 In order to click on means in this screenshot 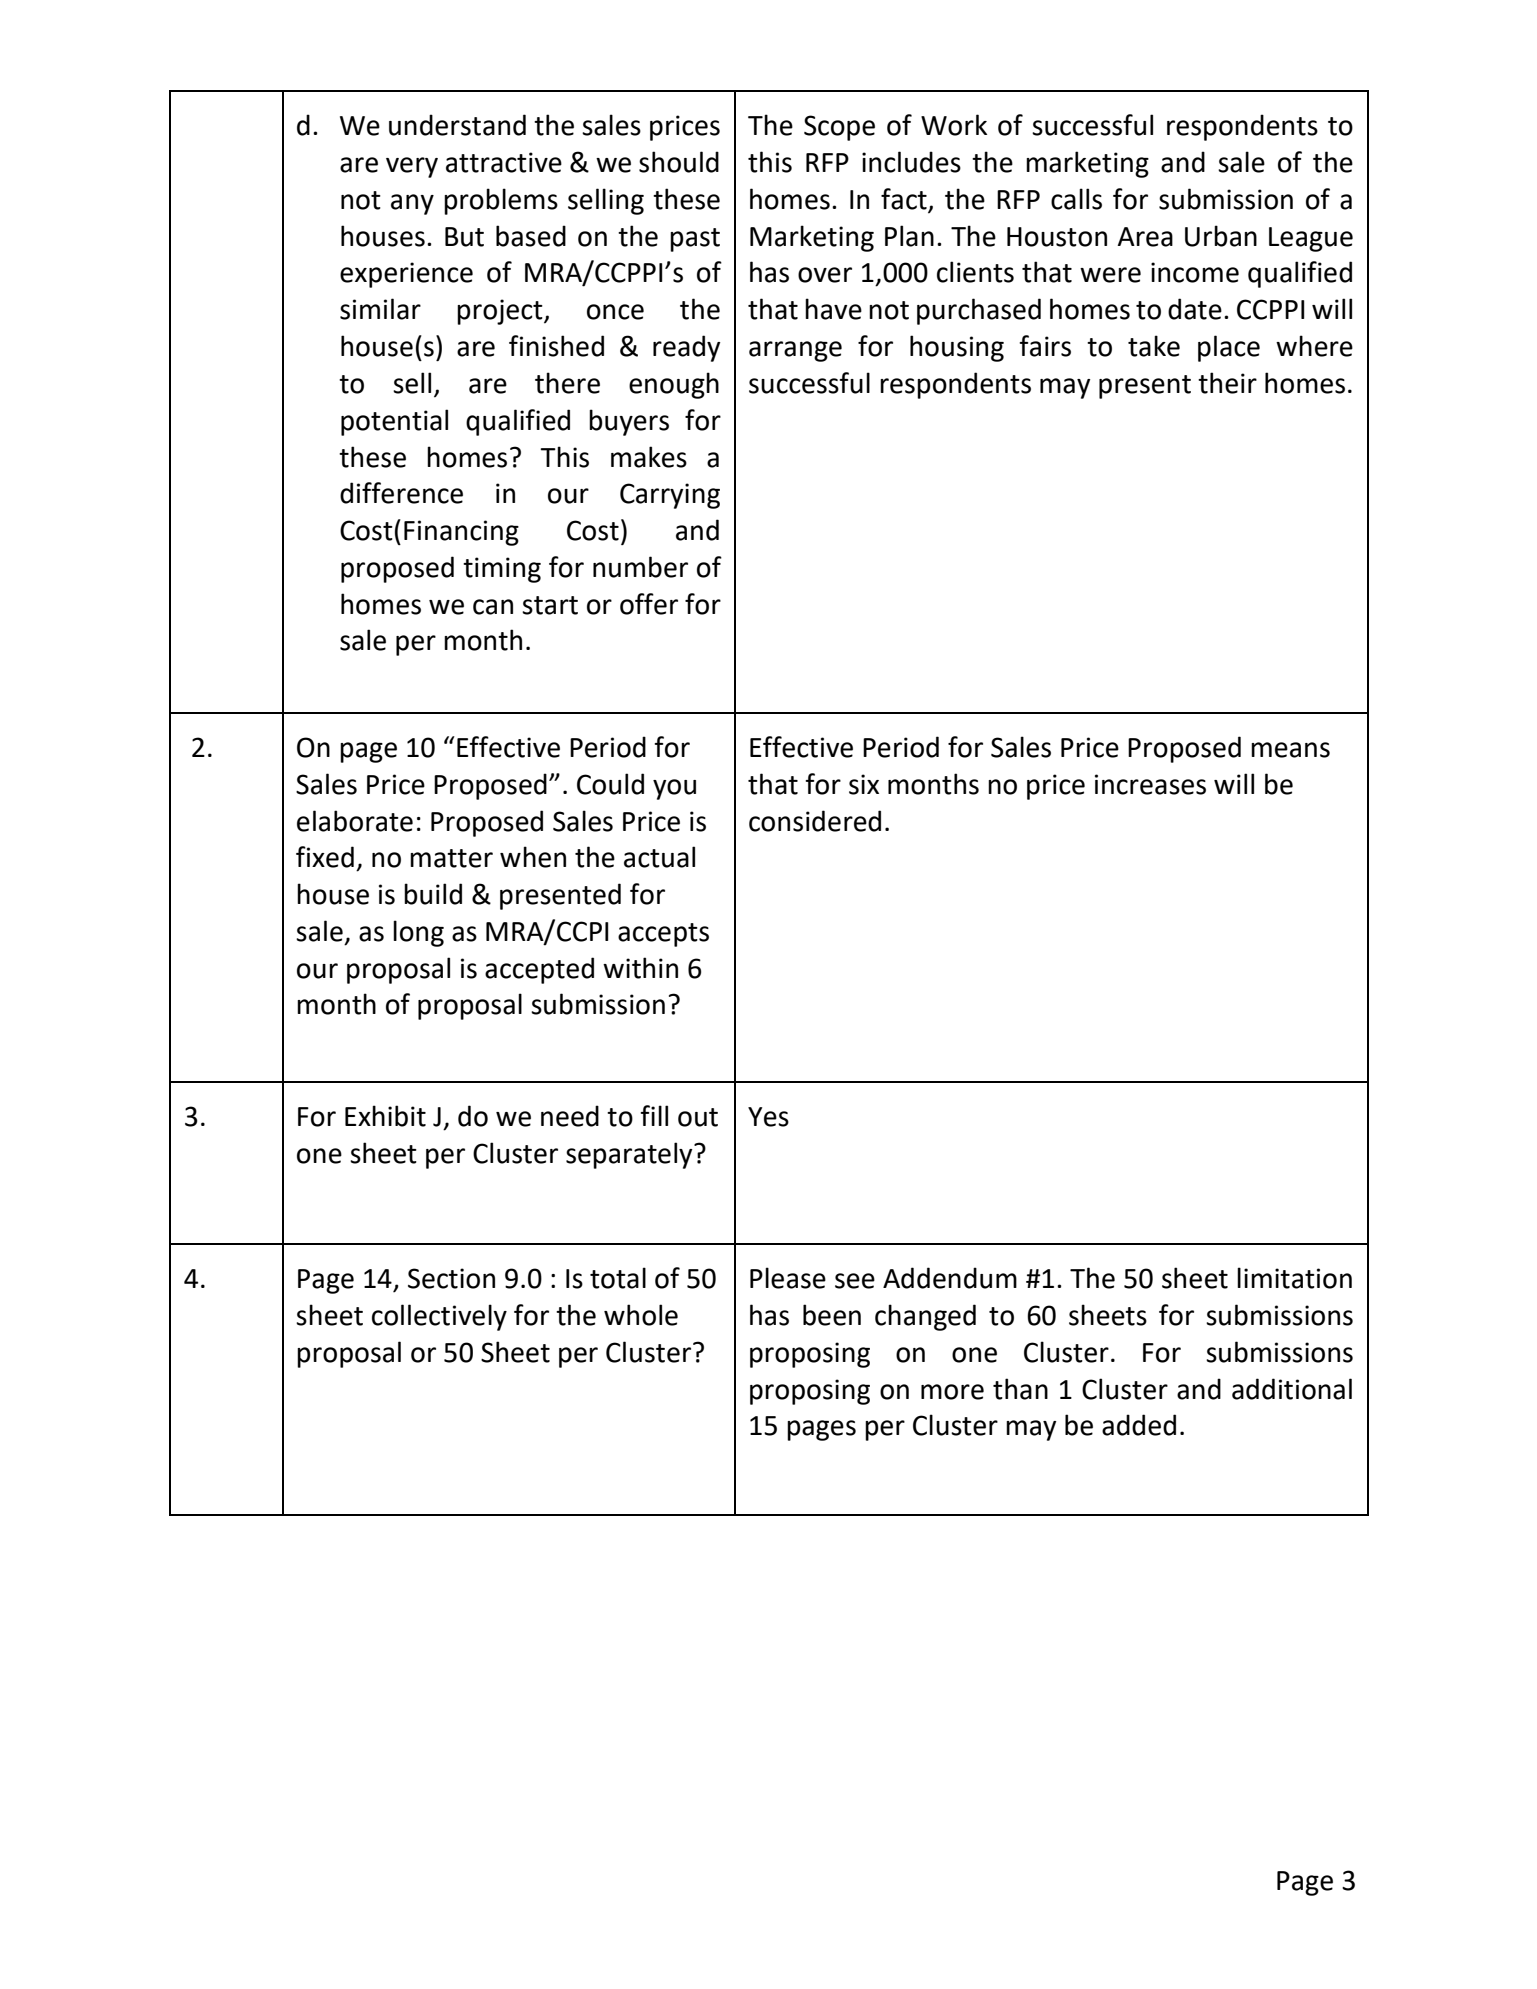, I will do `click(1290, 750)`.
